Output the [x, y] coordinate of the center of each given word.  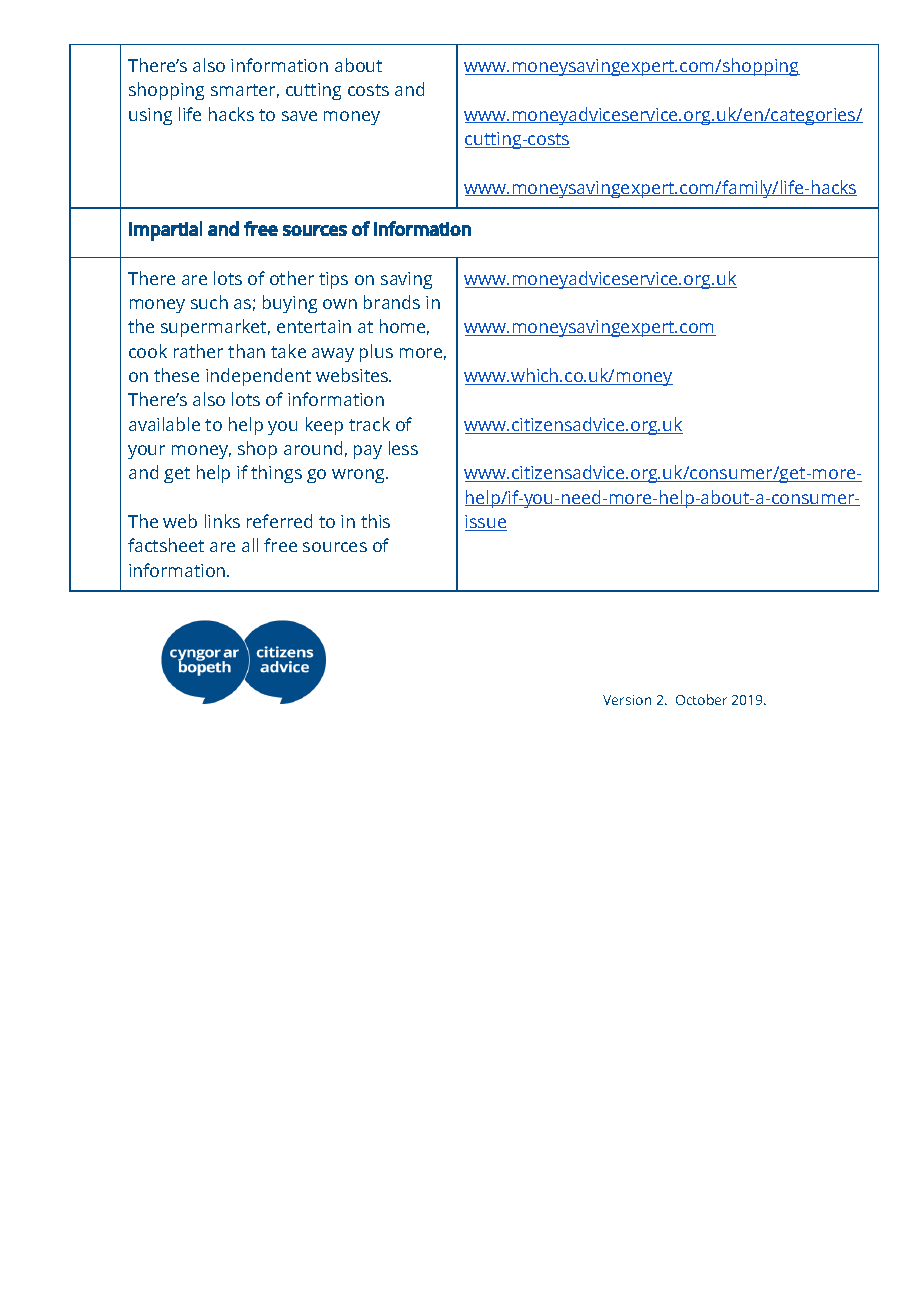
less [403, 448]
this [375, 521]
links [222, 521]
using [150, 116]
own [340, 304]
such [209, 302]
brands [392, 302]
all [250, 545]
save [299, 116]
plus [376, 353]
